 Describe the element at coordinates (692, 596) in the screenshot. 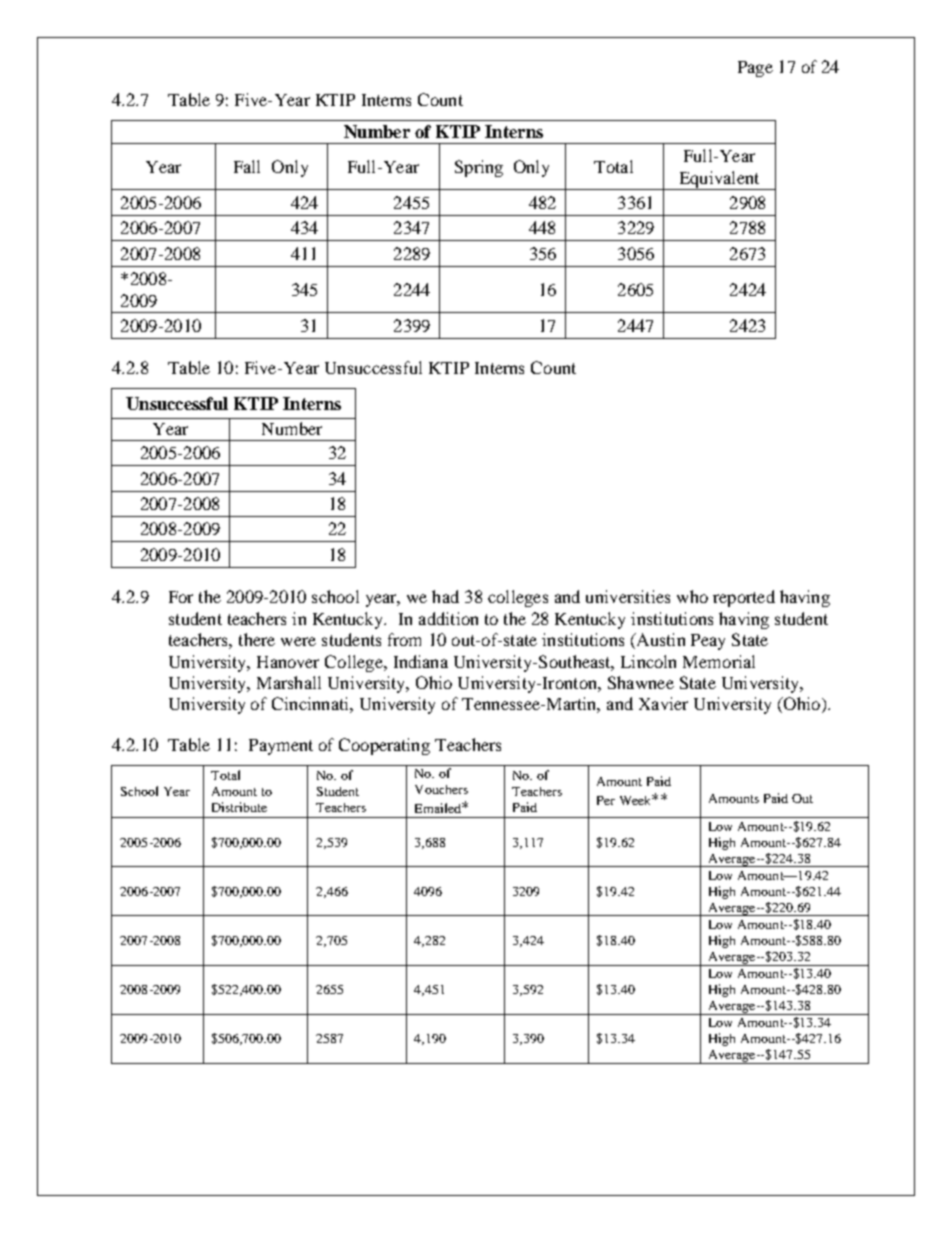

I see `who` at that location.
